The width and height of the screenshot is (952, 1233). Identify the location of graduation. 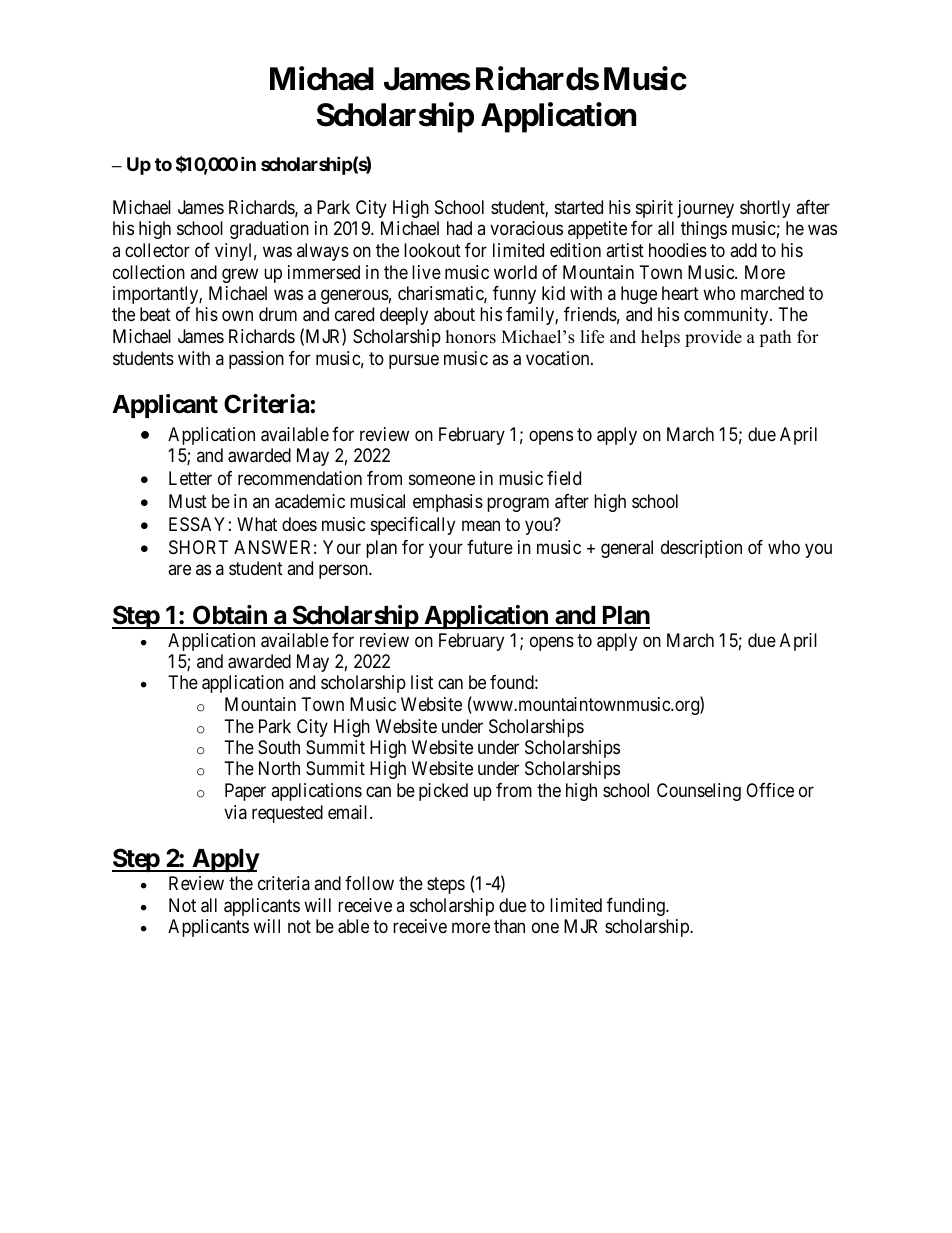
(269, 230).
